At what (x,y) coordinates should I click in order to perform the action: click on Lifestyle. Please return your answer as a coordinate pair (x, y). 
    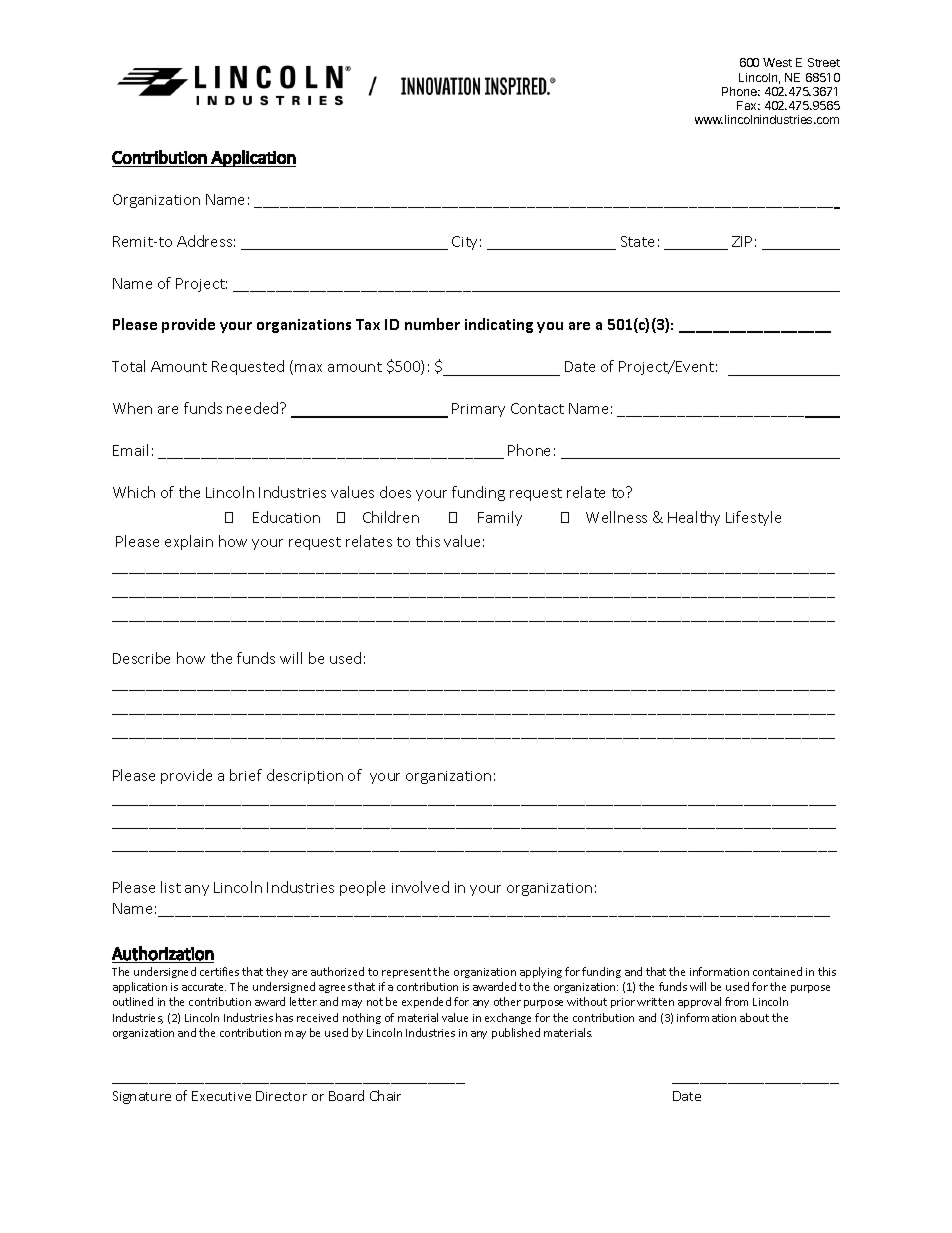
    Looking at the image, I should click on (753, 518).
